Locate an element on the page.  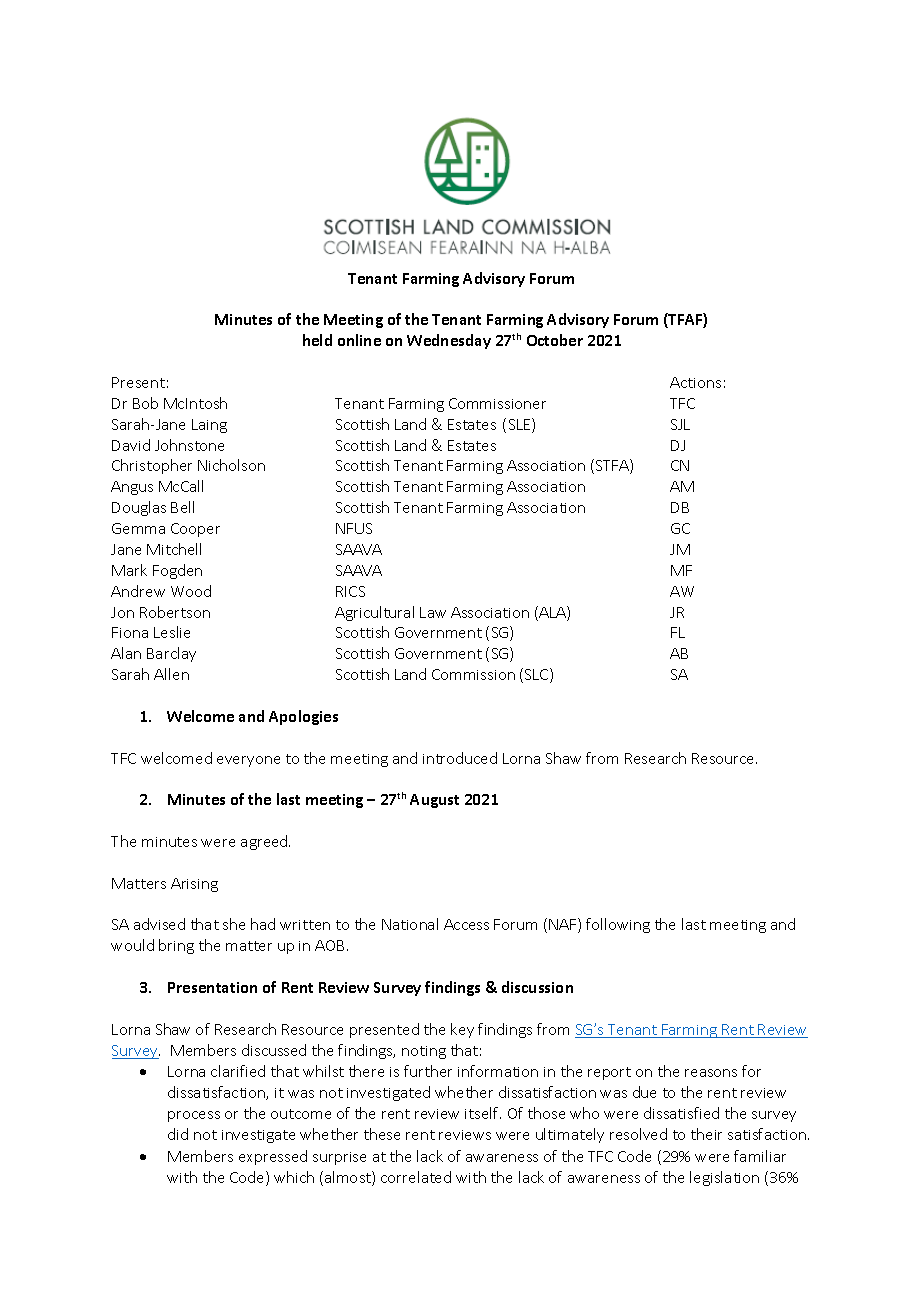
Wednesday is located at coordinates (449, 341).
